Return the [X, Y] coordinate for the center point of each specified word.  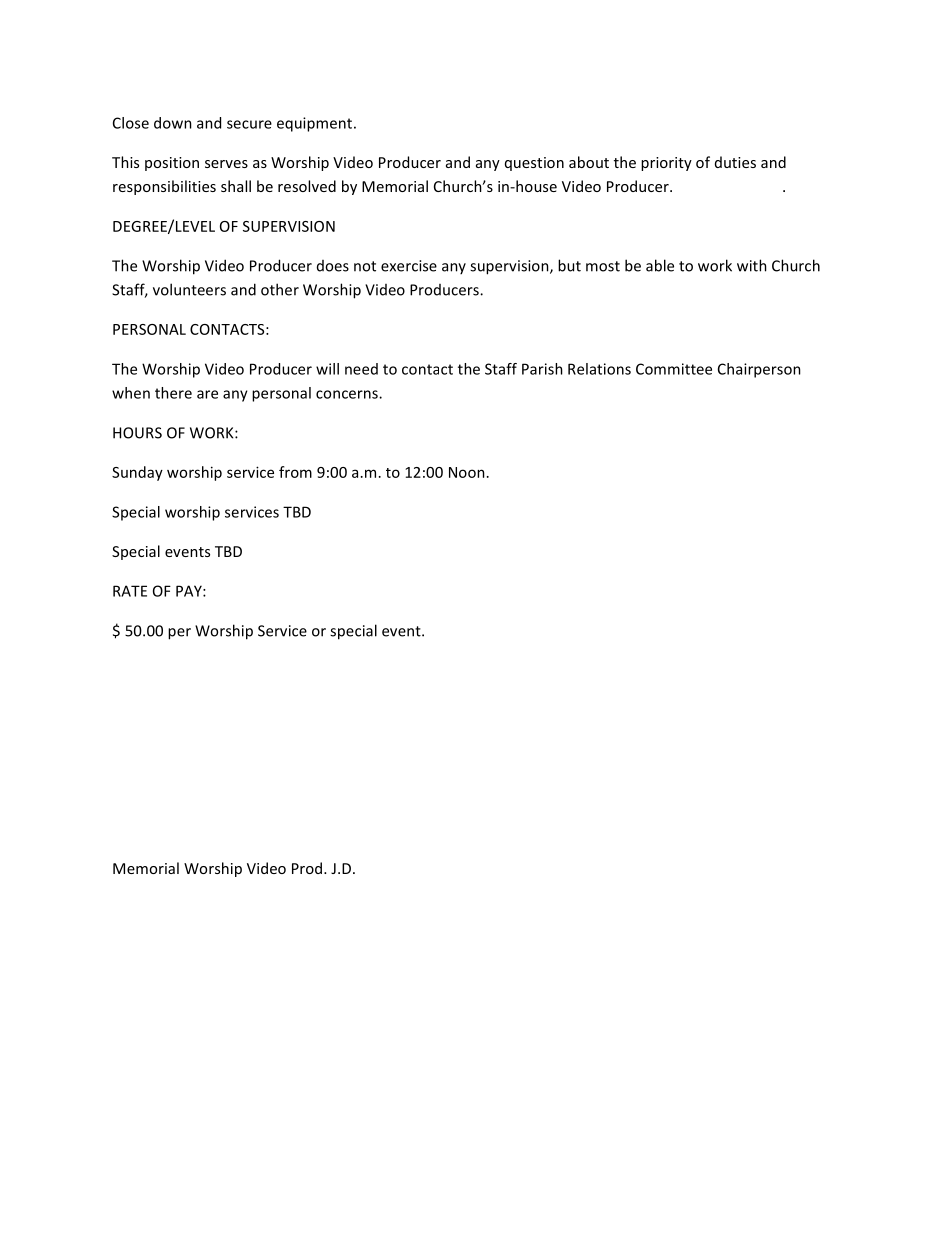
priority [666, 164]
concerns [348, 394]
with [752, 265]
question [534, 164]
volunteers [189, 289]
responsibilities [164, 187]
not [365, 266]
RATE [130, 591]
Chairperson [759, 370]
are [207, 394]
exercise [409, 266]
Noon [467, 472]
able [660, 265]
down [173, 123]
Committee [674, 369]
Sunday [137, 473]
